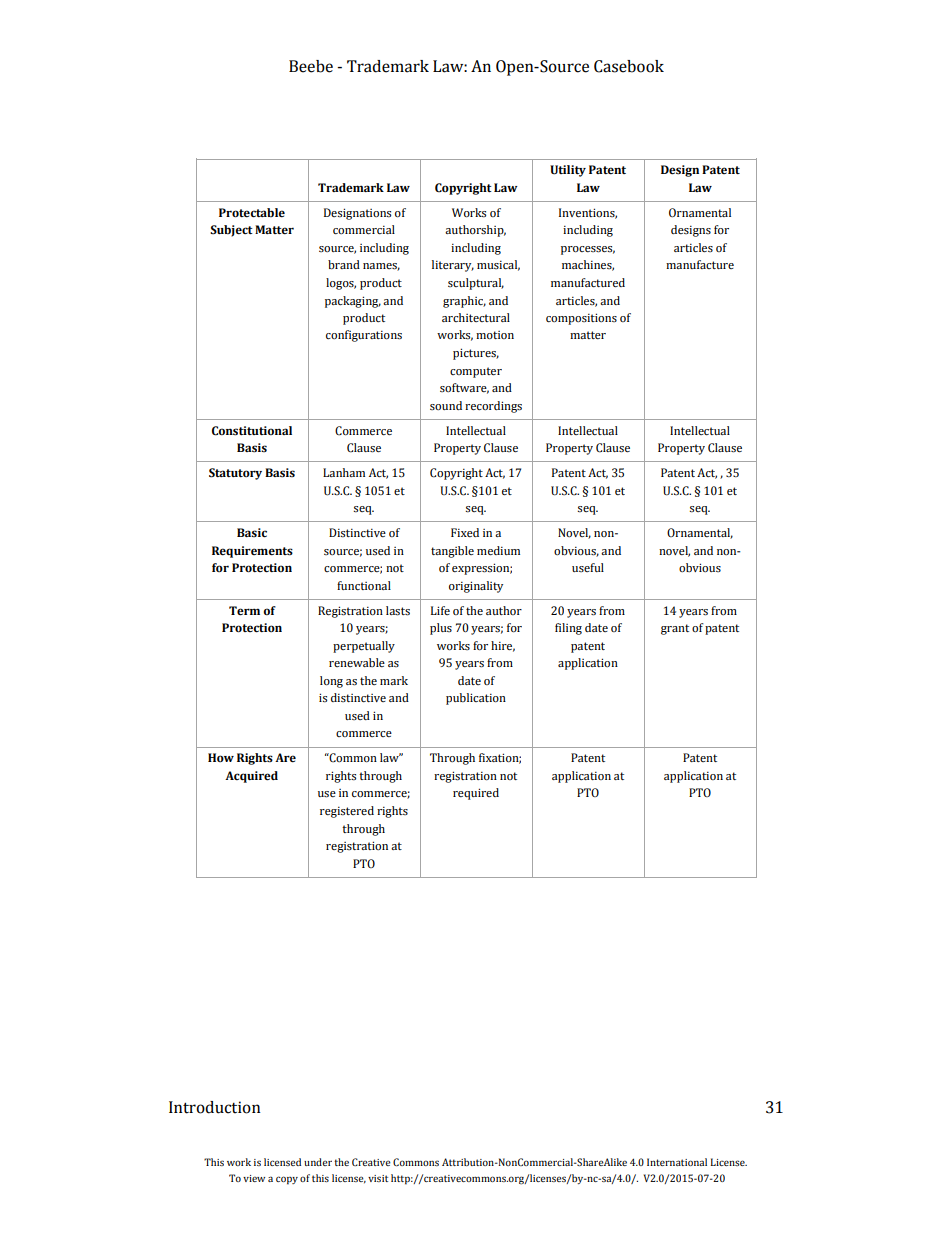 This page has width=952, height=1233. Describe the element at coordinates (629, 66) in the page. I see `Casebook` at that location.
